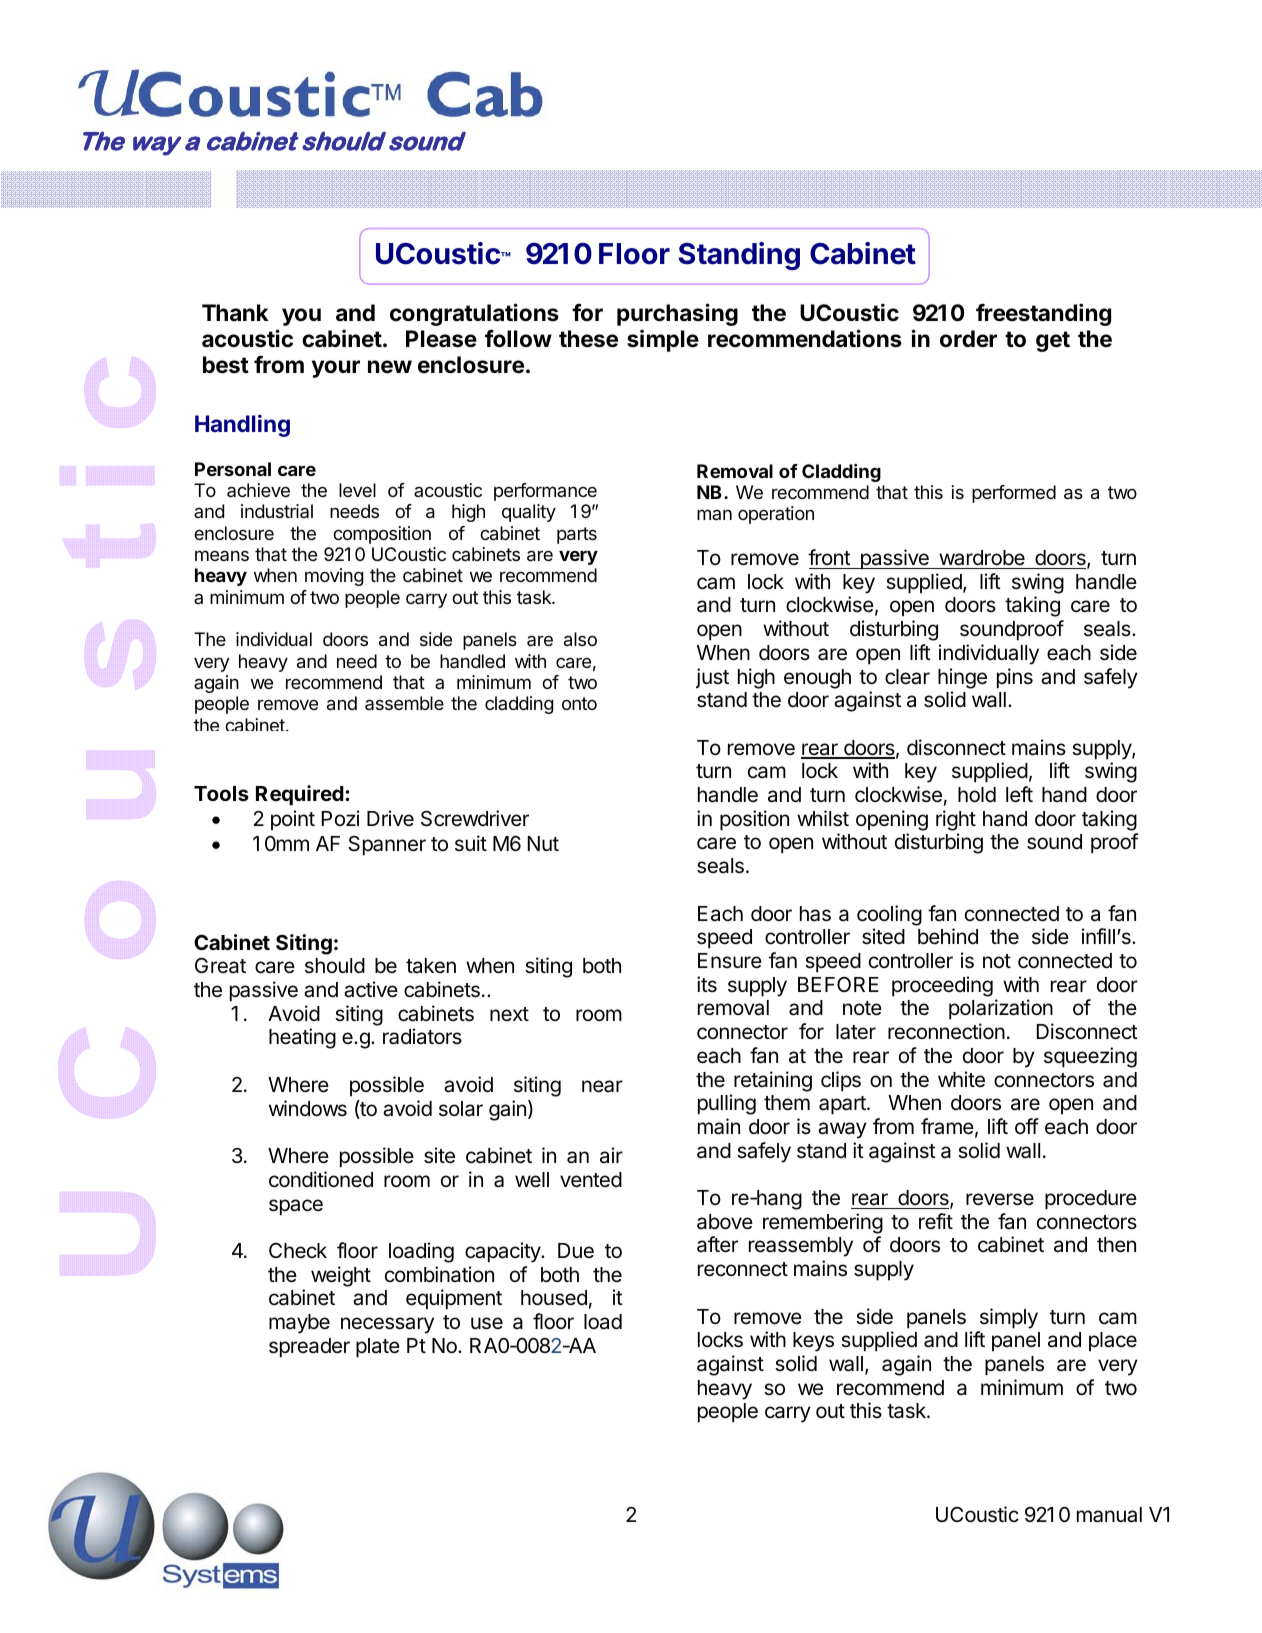  I want to click on conditioned, so click(321, 1179).
